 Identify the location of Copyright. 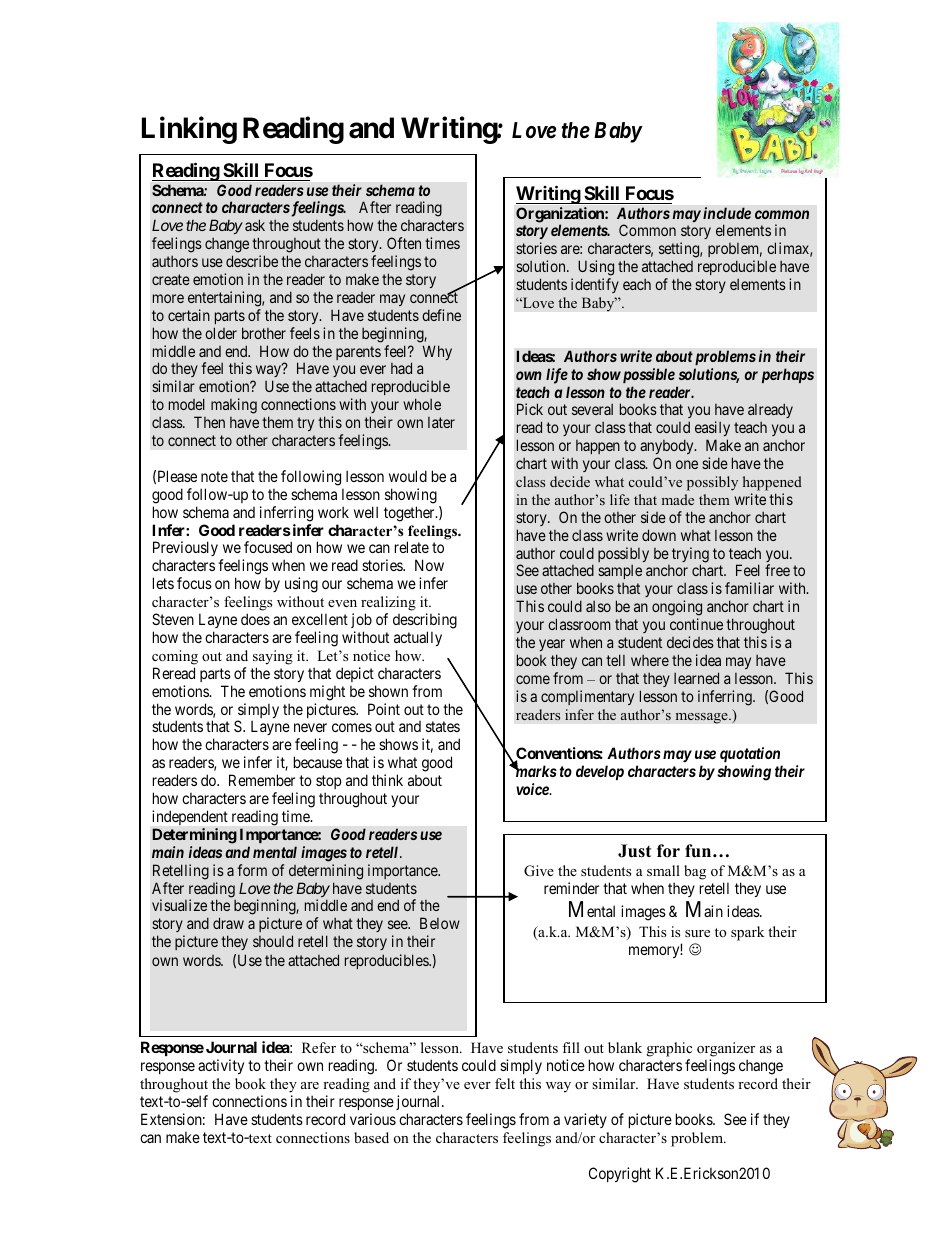
(620, 1175).
